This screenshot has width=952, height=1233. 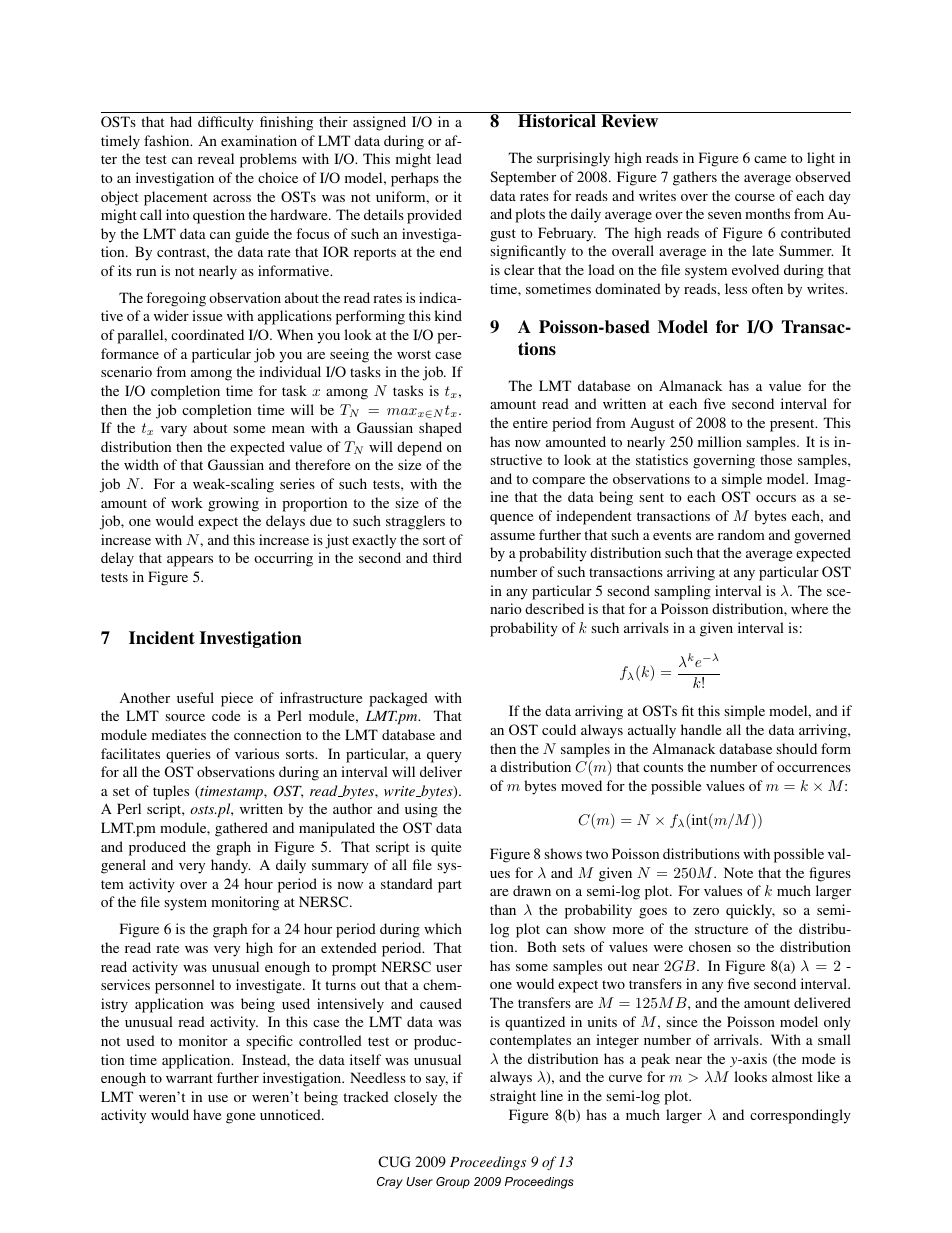 I want to click on Group, so click(x=453, y=1183).
